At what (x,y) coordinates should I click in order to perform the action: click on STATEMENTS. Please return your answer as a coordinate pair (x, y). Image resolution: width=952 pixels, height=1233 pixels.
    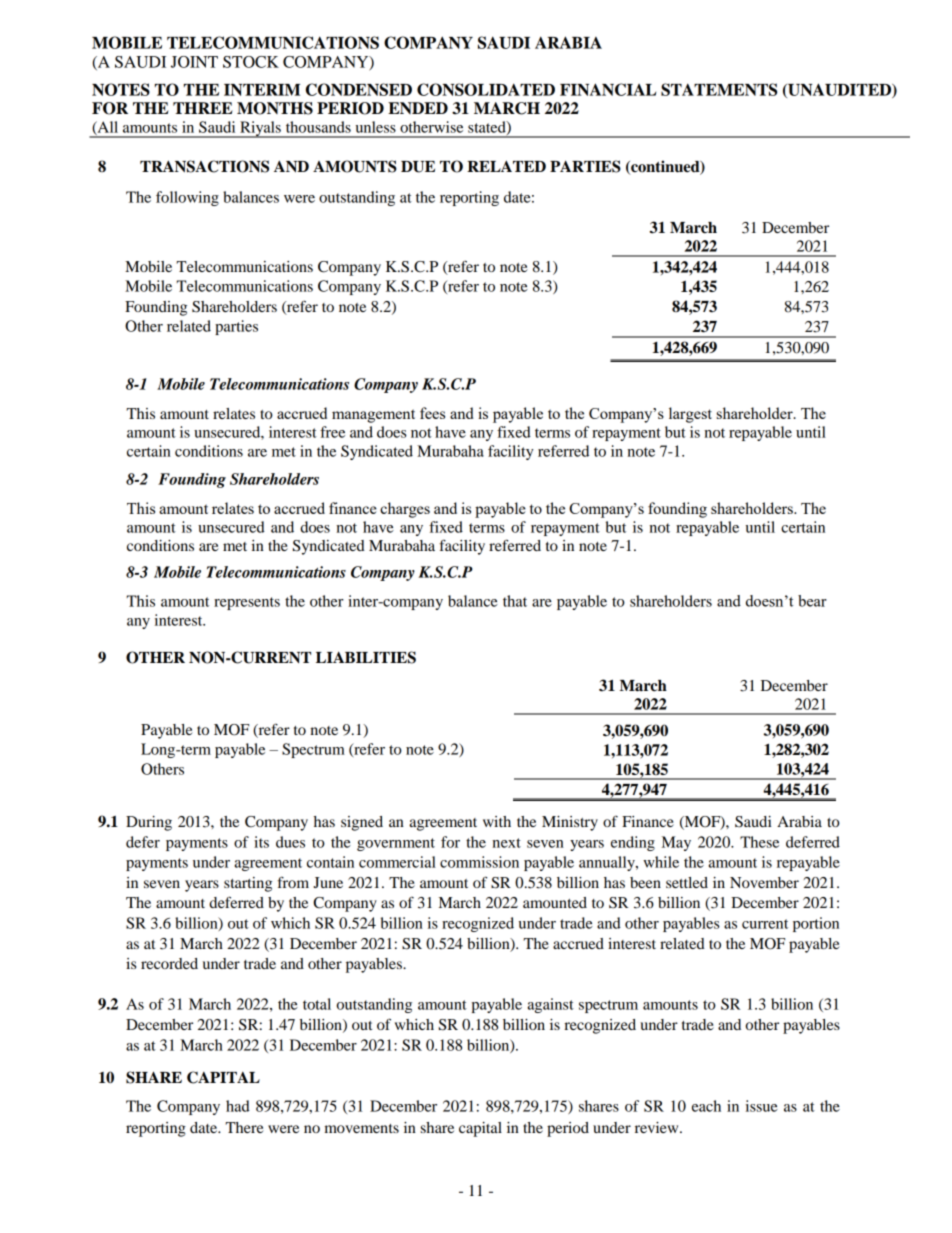
    Looking at the image, I should click on (719, 89).
